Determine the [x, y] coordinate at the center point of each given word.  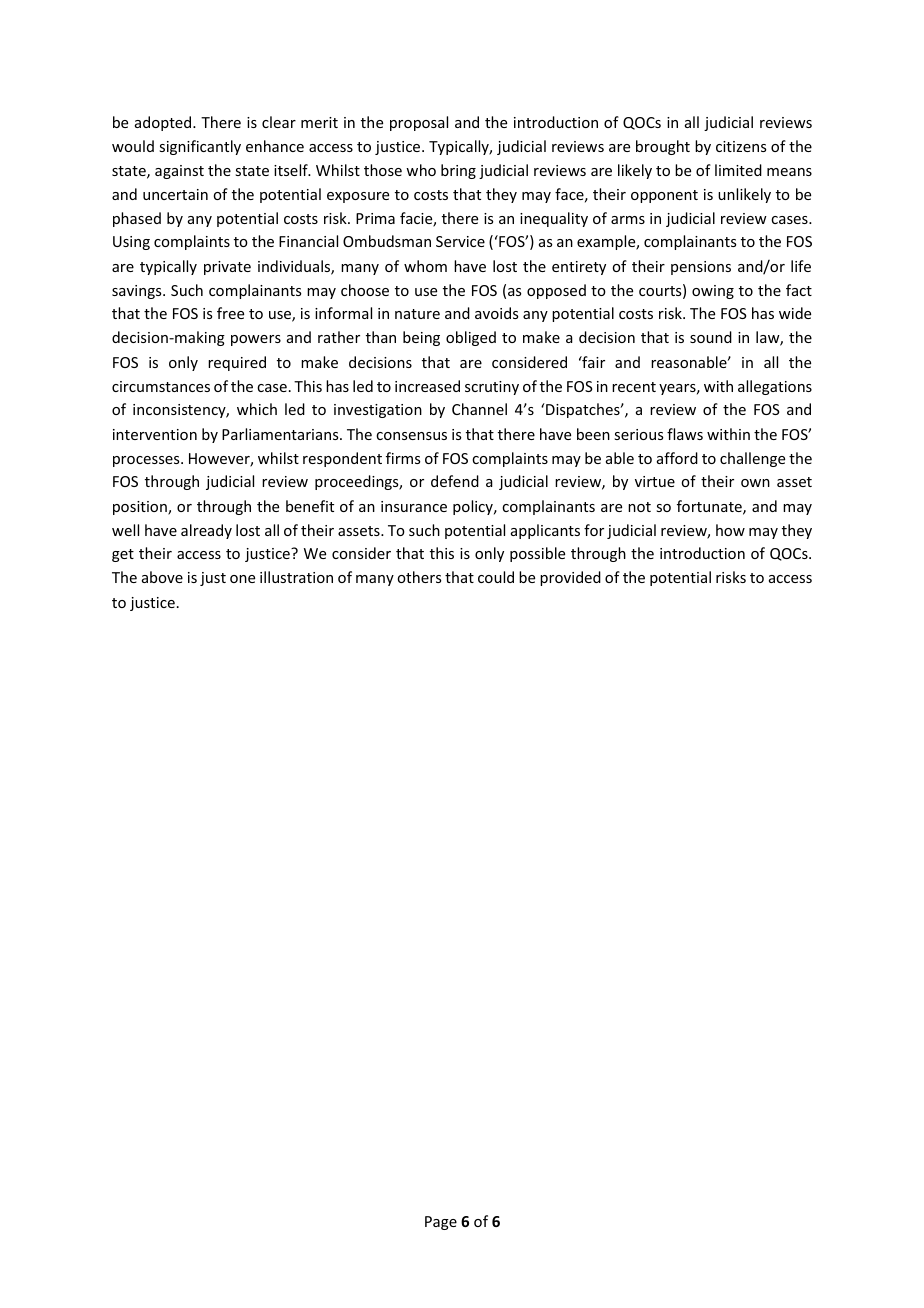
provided [570, 578]
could [496, 577]
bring [458, 171]
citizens [741, 146]
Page [441, 1223]
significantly [200, 147]
